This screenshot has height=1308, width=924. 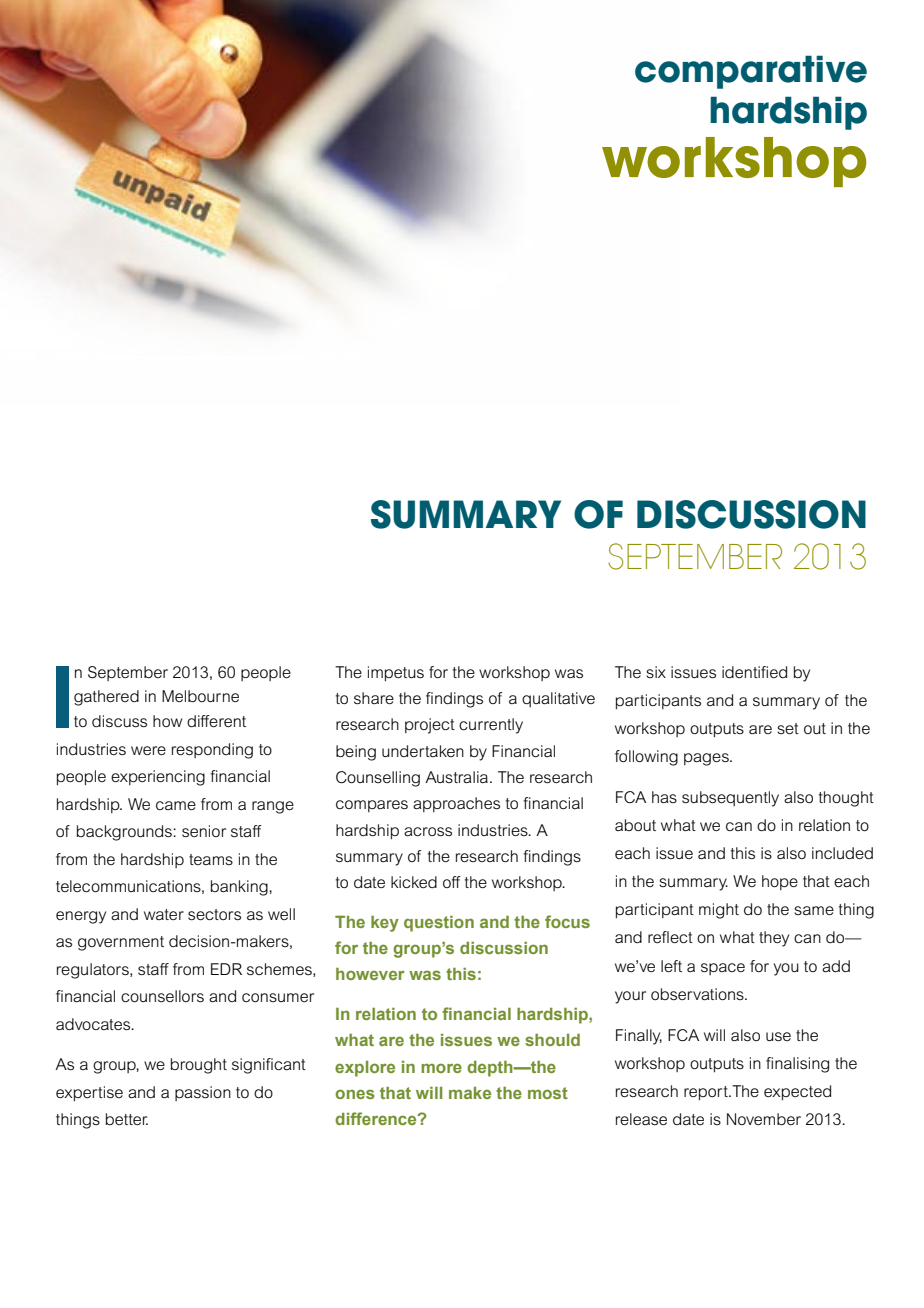 I want to click on passion, so click(x=203, y=1093).
